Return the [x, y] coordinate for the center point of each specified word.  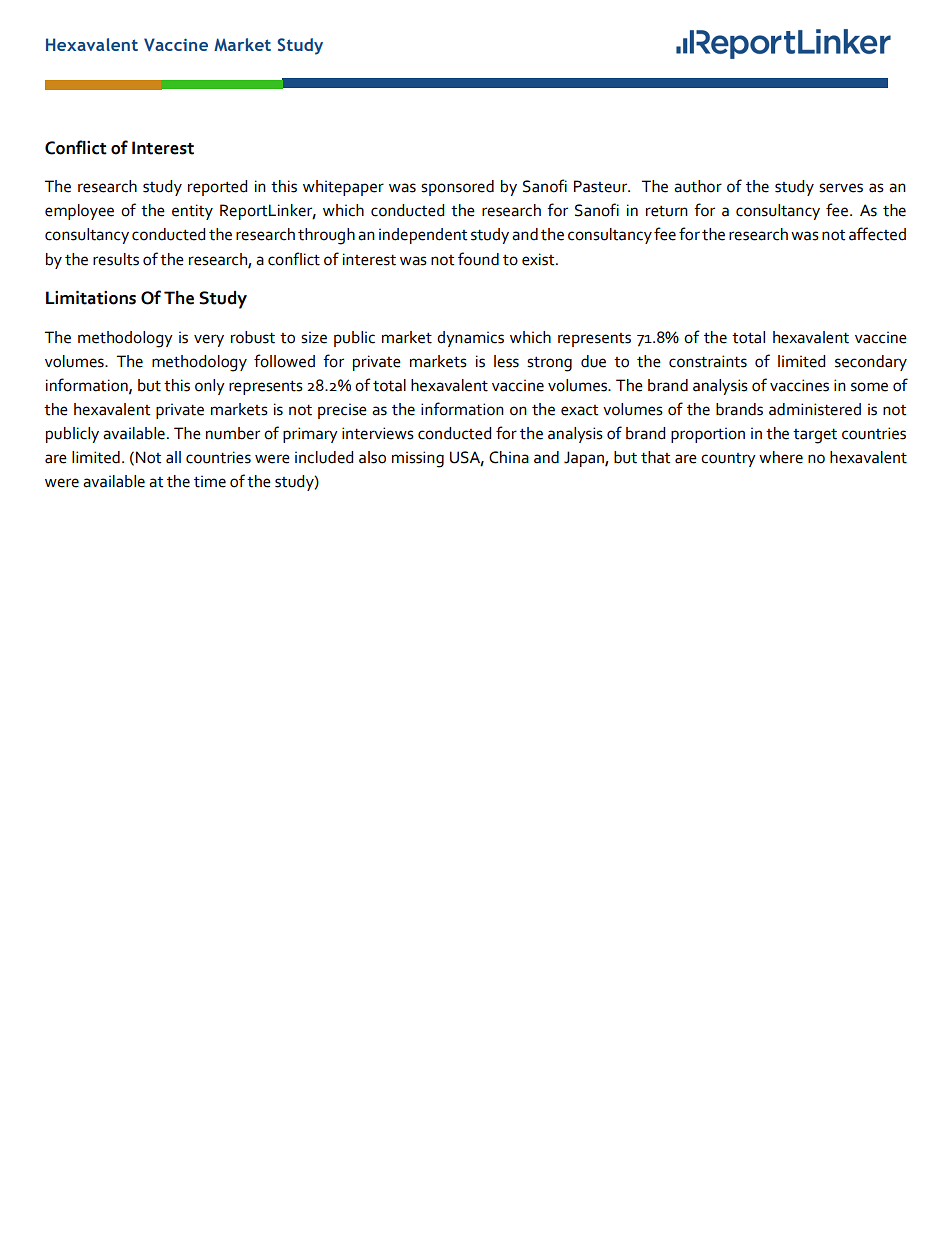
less [506, 361]
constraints [708, 361]
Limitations [91, 298]
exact [579, 410]
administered [815, 409]
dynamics [470, 339]
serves [841, 188]
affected [877, 234]
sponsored [457, 188]
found [478, 259]
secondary [871, 363]
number [233, 433]
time [210, 481]
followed [284, 361]
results [116, 259]
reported [217, 188]
